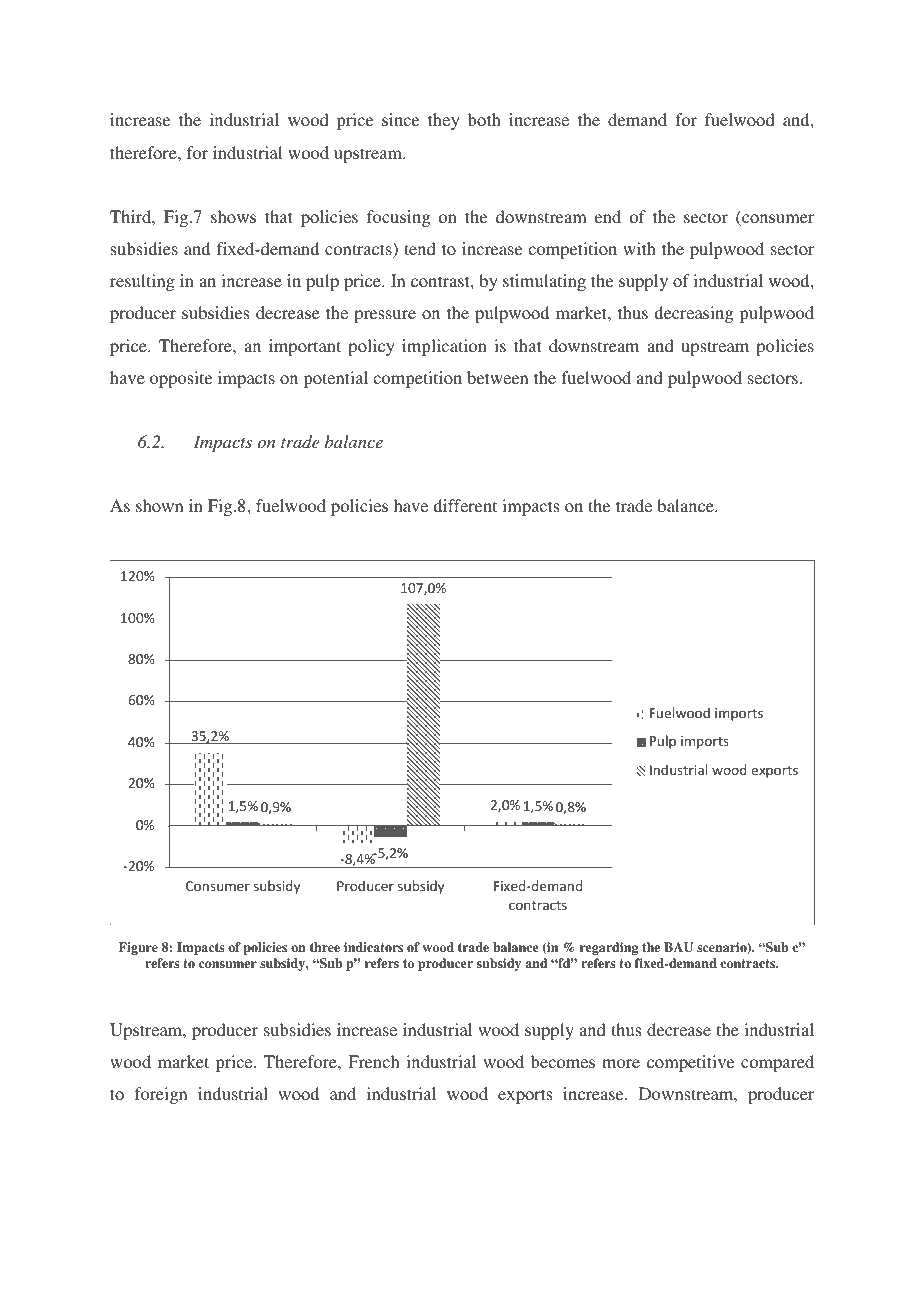  I want to click on Figure, so click(138, 948).
